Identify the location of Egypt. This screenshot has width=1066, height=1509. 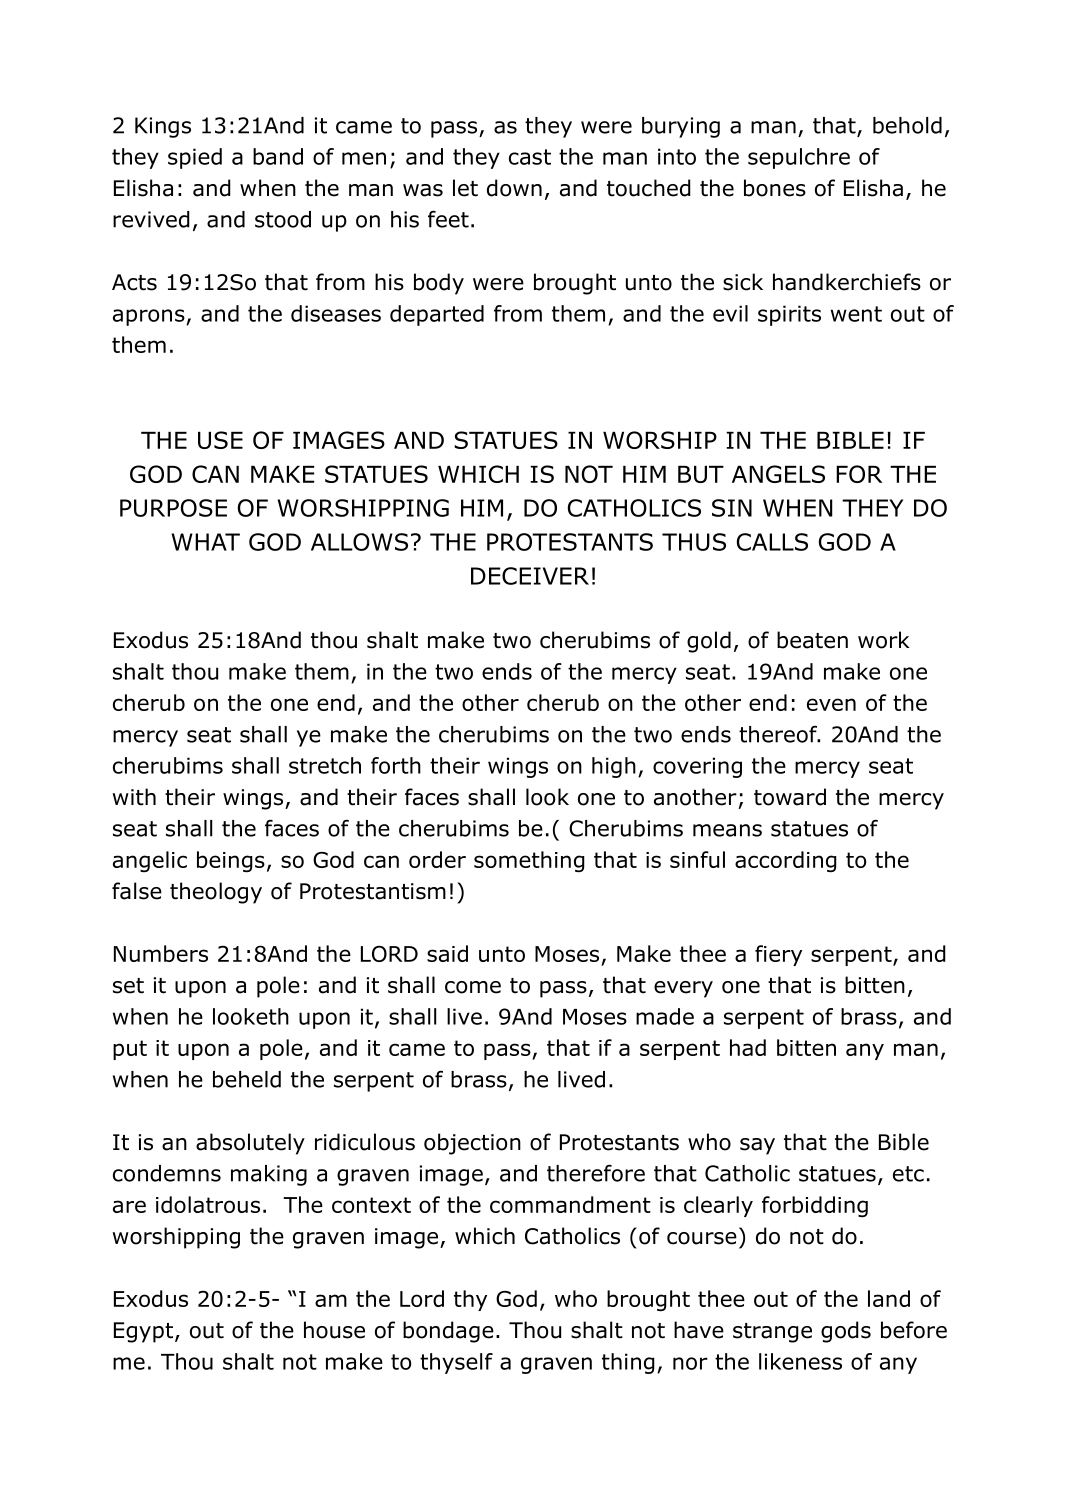
(145, 1332).
